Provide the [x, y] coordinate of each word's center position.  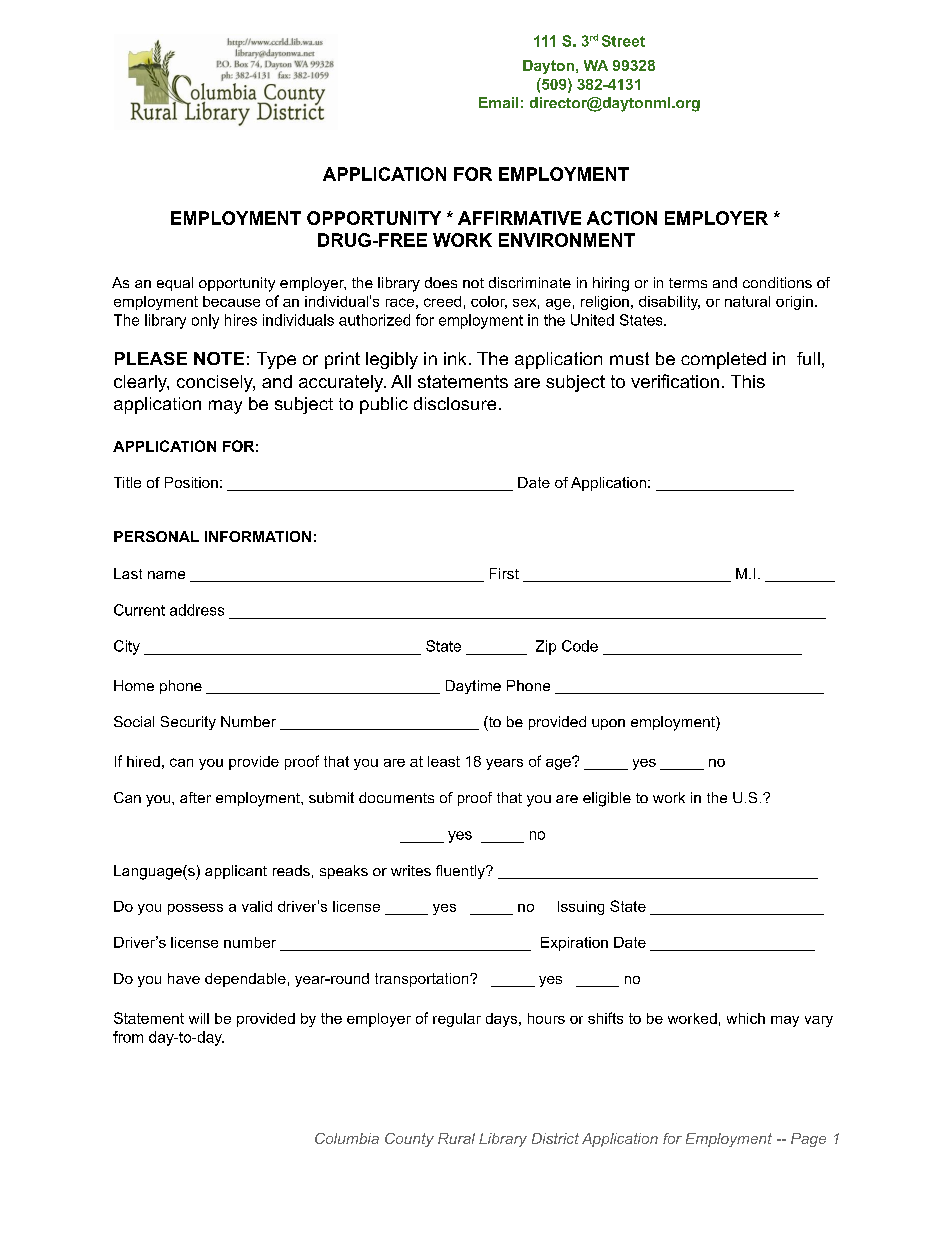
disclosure [455, 403]
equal [175, 284]
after [195, 797]
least [444, 761]
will [199, 1018]
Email [498, 102]
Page [808, 1140]
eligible [607, 799]
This [748, 381]
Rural [456, 1138]
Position [191, 482]
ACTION [622, 218]
